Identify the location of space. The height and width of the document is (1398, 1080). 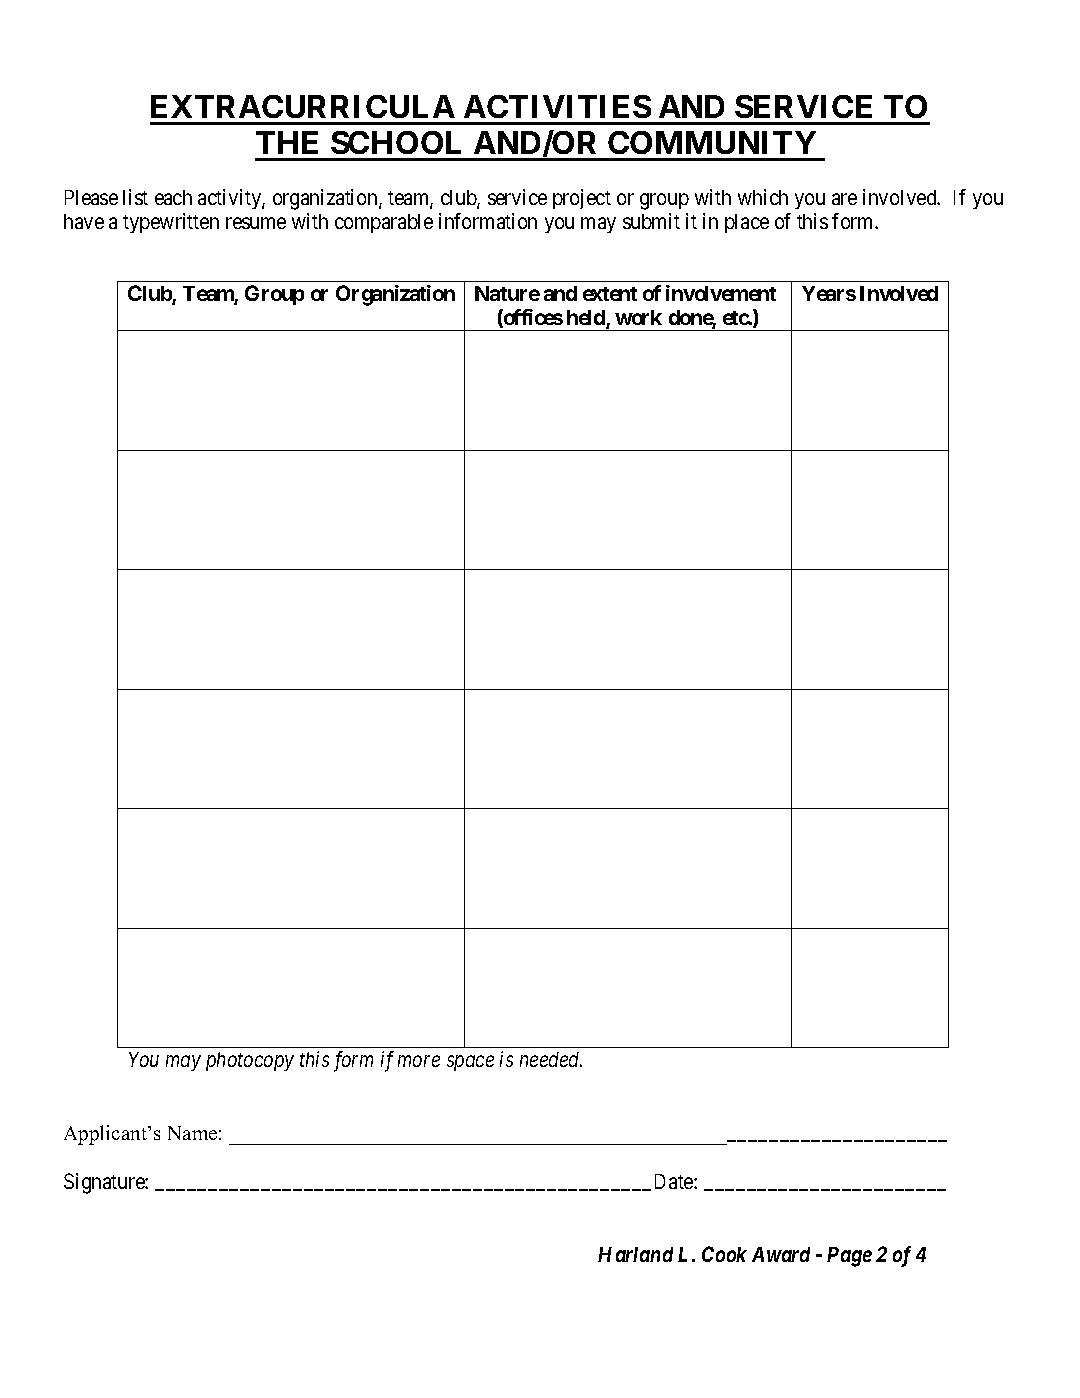
(470, 1063).
